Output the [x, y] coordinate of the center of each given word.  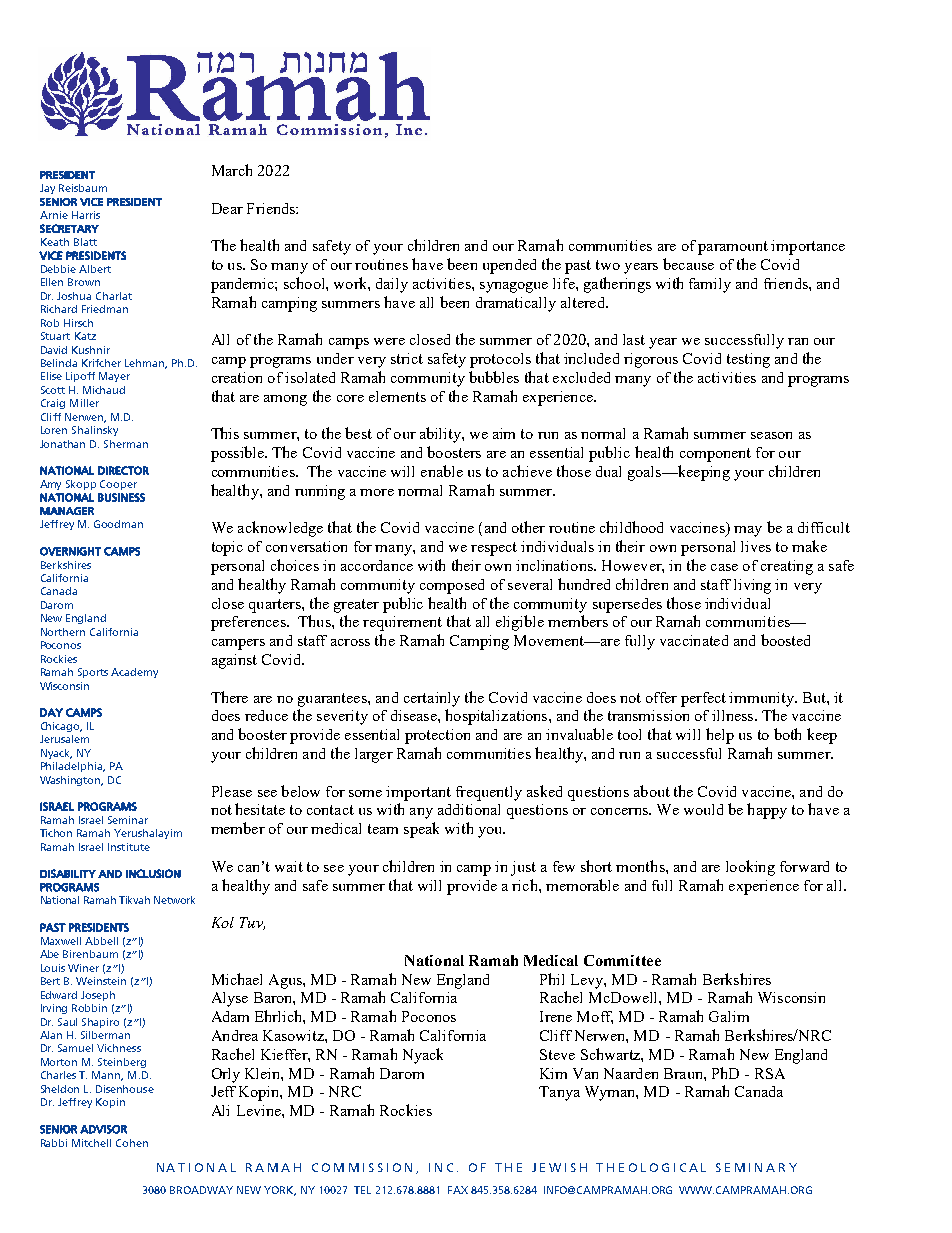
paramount [733, 248]
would [703, 809]
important [418, 793]
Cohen [132, 1143]
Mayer [114, 377]
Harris [86, 215]
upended [509, 266]
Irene [556, 1016]
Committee [622, 960]
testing [748, 360]
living [752, 586]
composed [452, 586]
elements [397, 396]
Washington [71, 781]
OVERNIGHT [70, 551]
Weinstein [101, 981]
